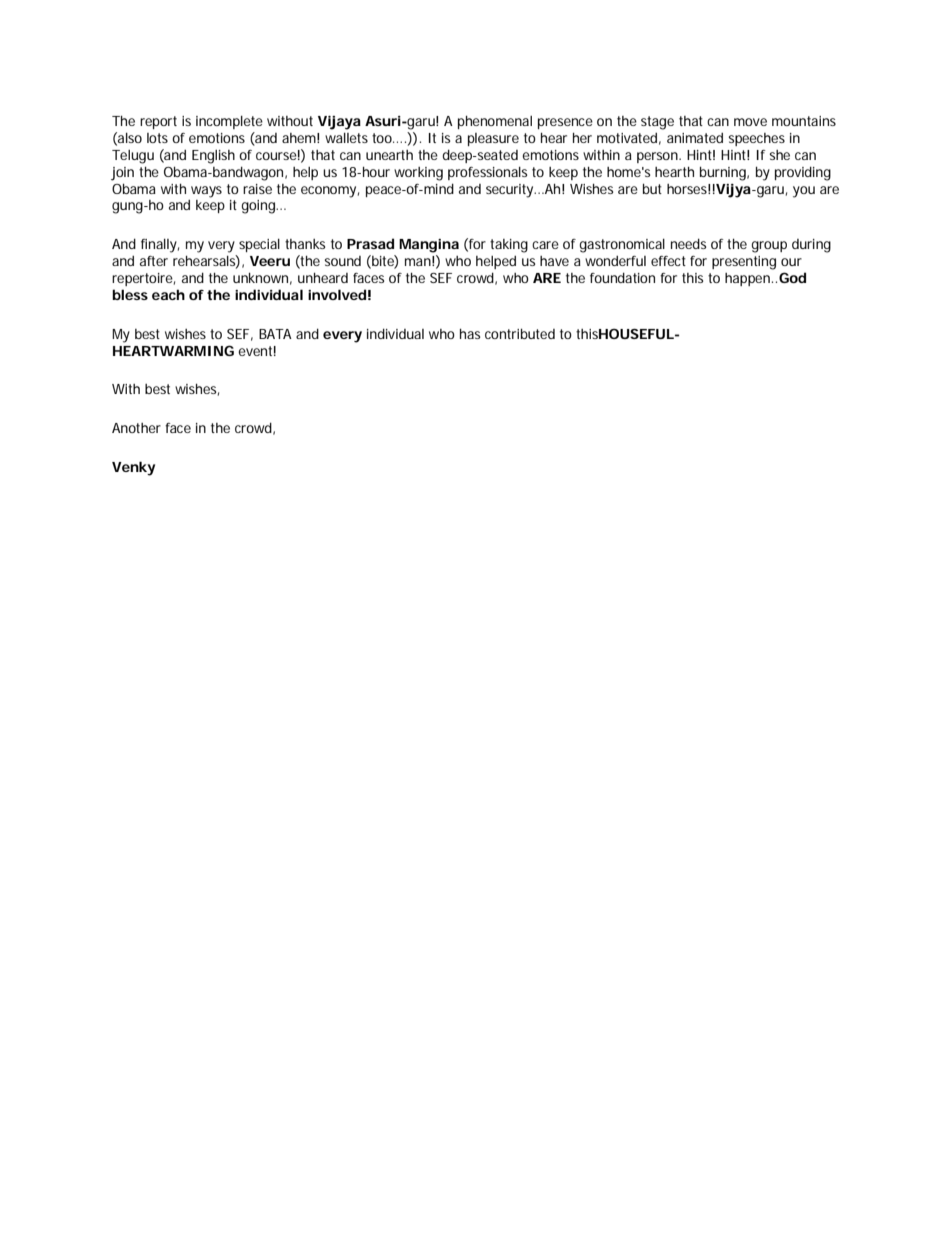 The image size is (952, 1233). I want to click on move, so click(750, 122).
